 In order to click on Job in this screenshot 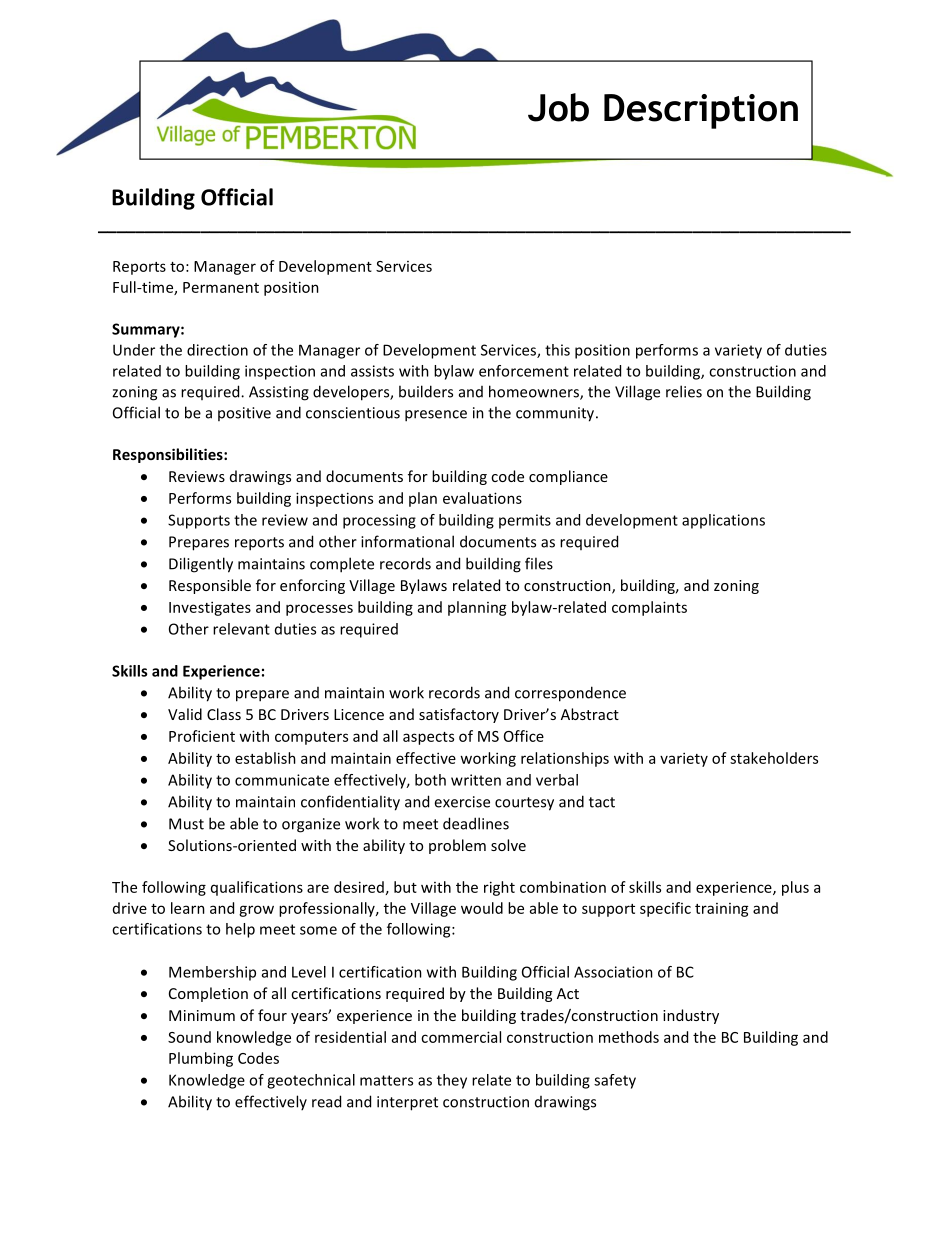, I will do `click(558, 107)`.
